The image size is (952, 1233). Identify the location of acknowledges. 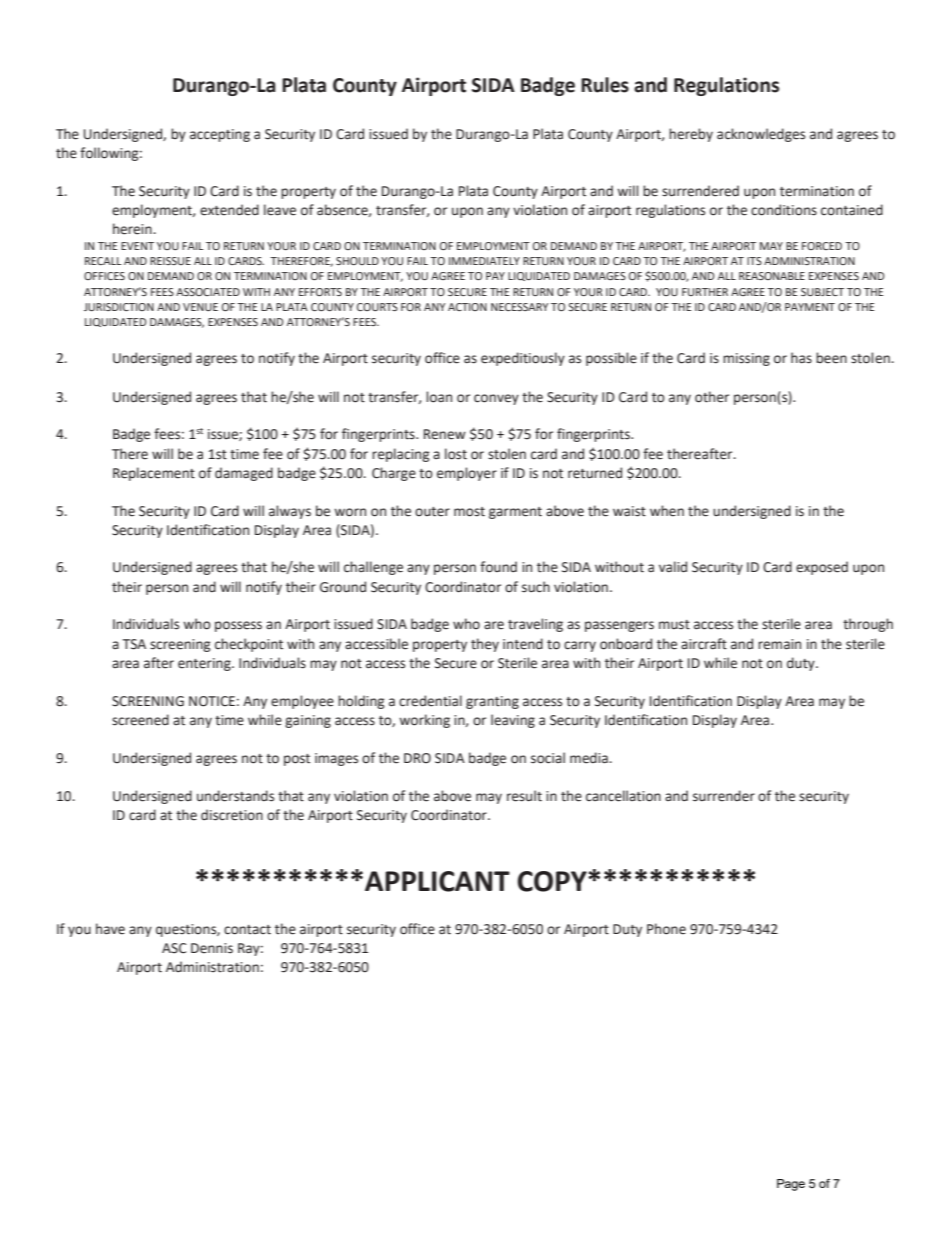
(761, 135).
